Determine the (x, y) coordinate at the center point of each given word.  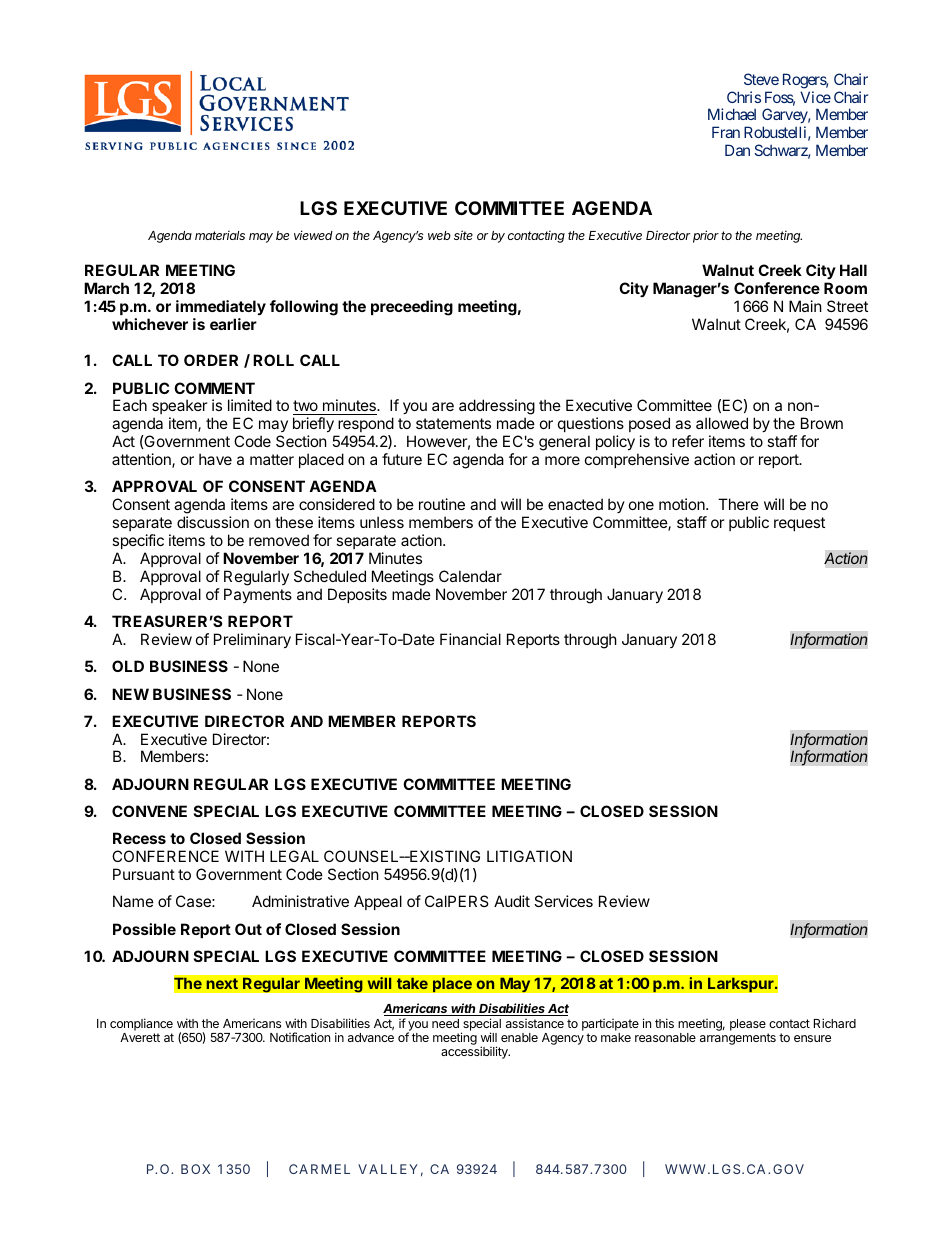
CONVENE (149, 811)
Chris (744, 97)
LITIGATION (529, 856)
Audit (512, 901)
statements (453, 423)
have (215, 459)
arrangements (738, 1039)
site (463, 235)
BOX (195, 1169)
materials (220, 235)
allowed (722, 423)
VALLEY (388, 1169)
